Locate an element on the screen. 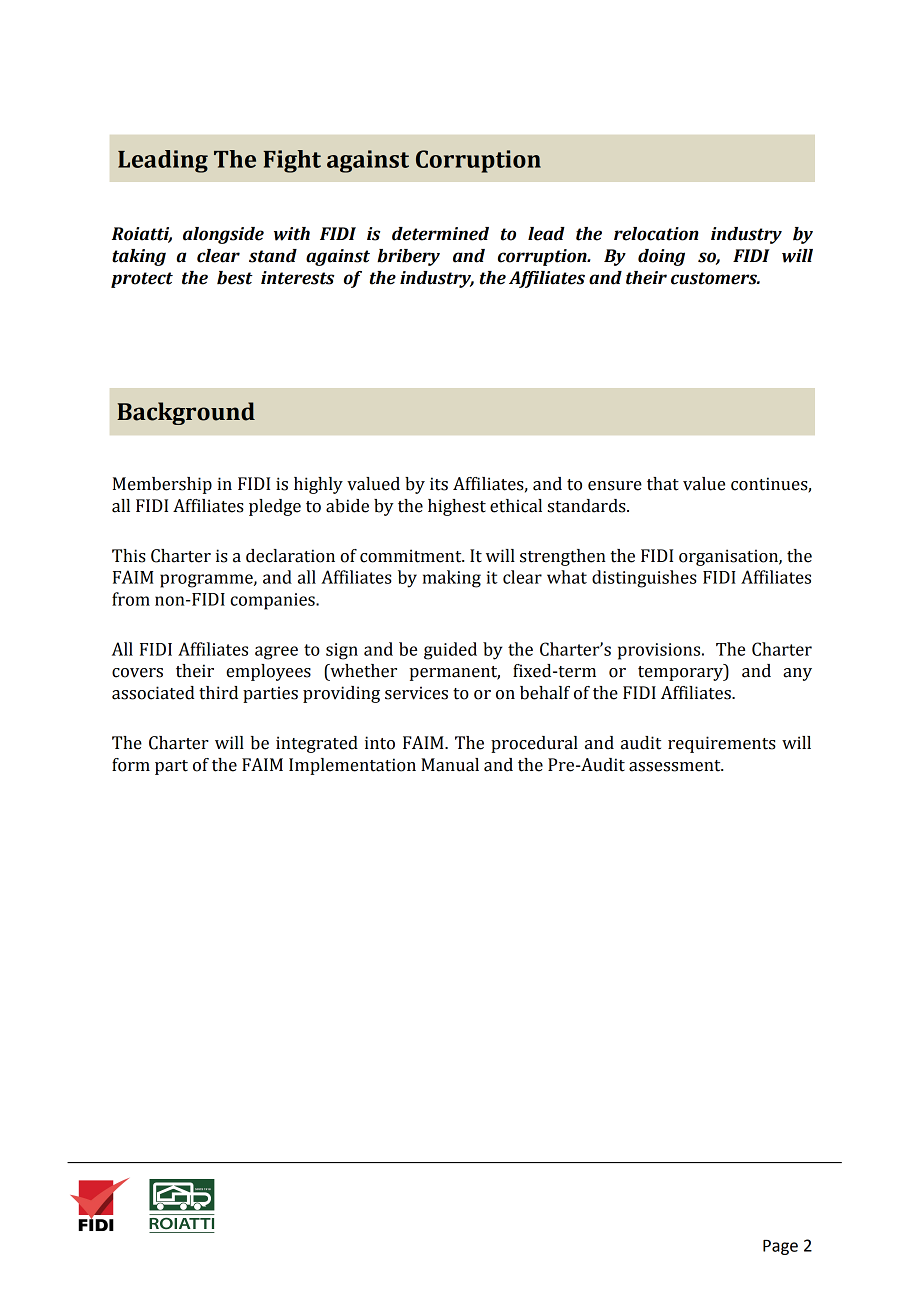  Page is located at coordinates (780, 1247).
